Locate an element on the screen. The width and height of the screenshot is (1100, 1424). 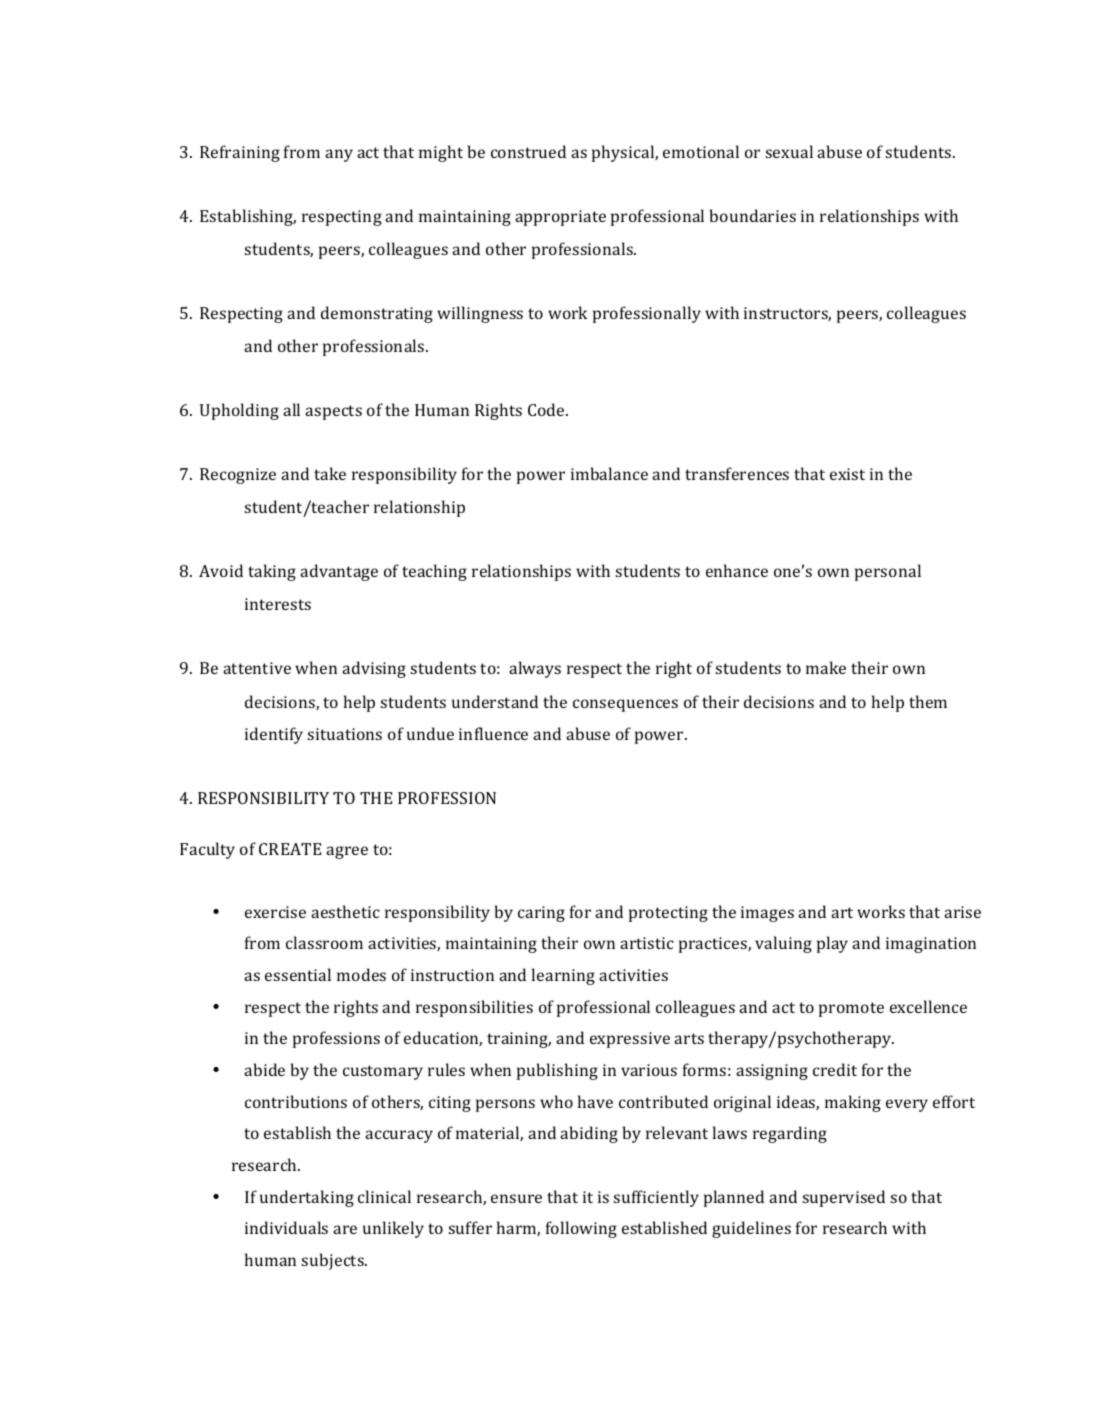
personal is located at coordinates (888, 572).
